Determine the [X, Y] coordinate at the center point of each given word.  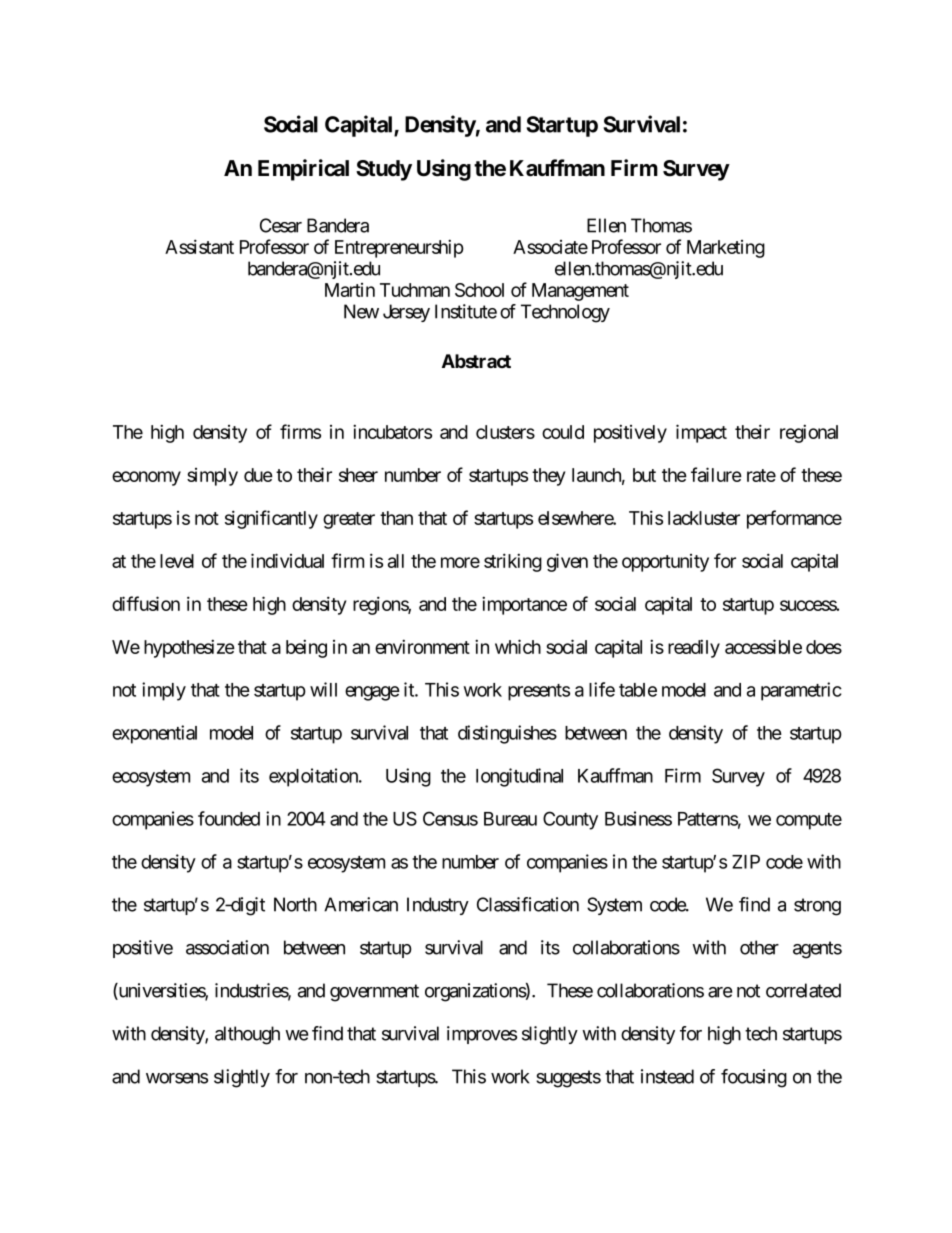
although [247, 1035]
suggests [568, 1079]
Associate [550, 247]
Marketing [726, 249]
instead [667, 1076]
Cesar [281, 225]
